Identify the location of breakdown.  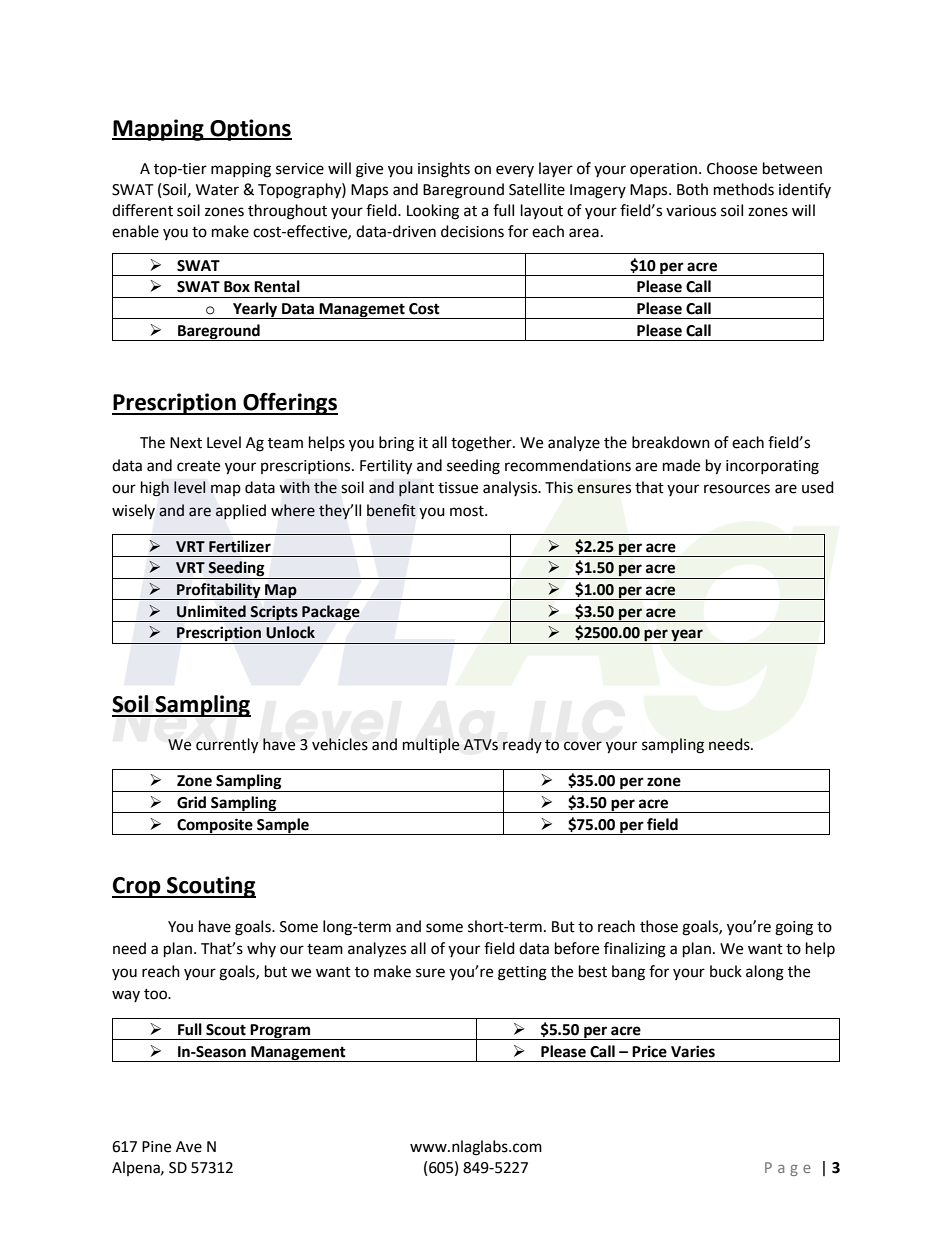
(671, 442).
